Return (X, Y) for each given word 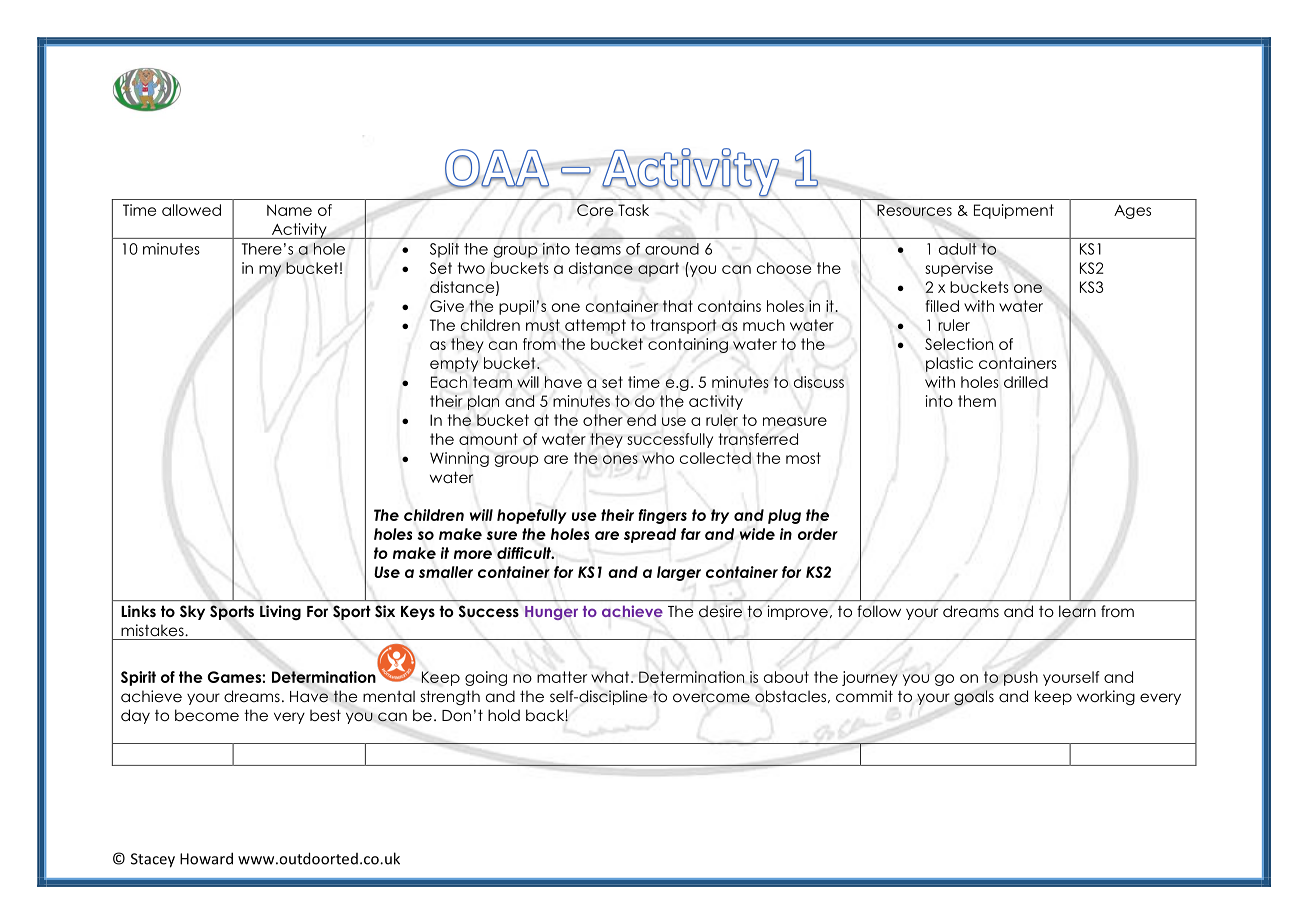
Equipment (1014, 211)
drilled (1026, 382)
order (818, 534)
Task (633, 210)
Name (289, 210)
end (641, 420)
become (207, 715)
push (1021, 678)
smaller (446, 572)
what (611, 677)
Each (449, 382)
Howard (206, 858)
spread (650, 535)
